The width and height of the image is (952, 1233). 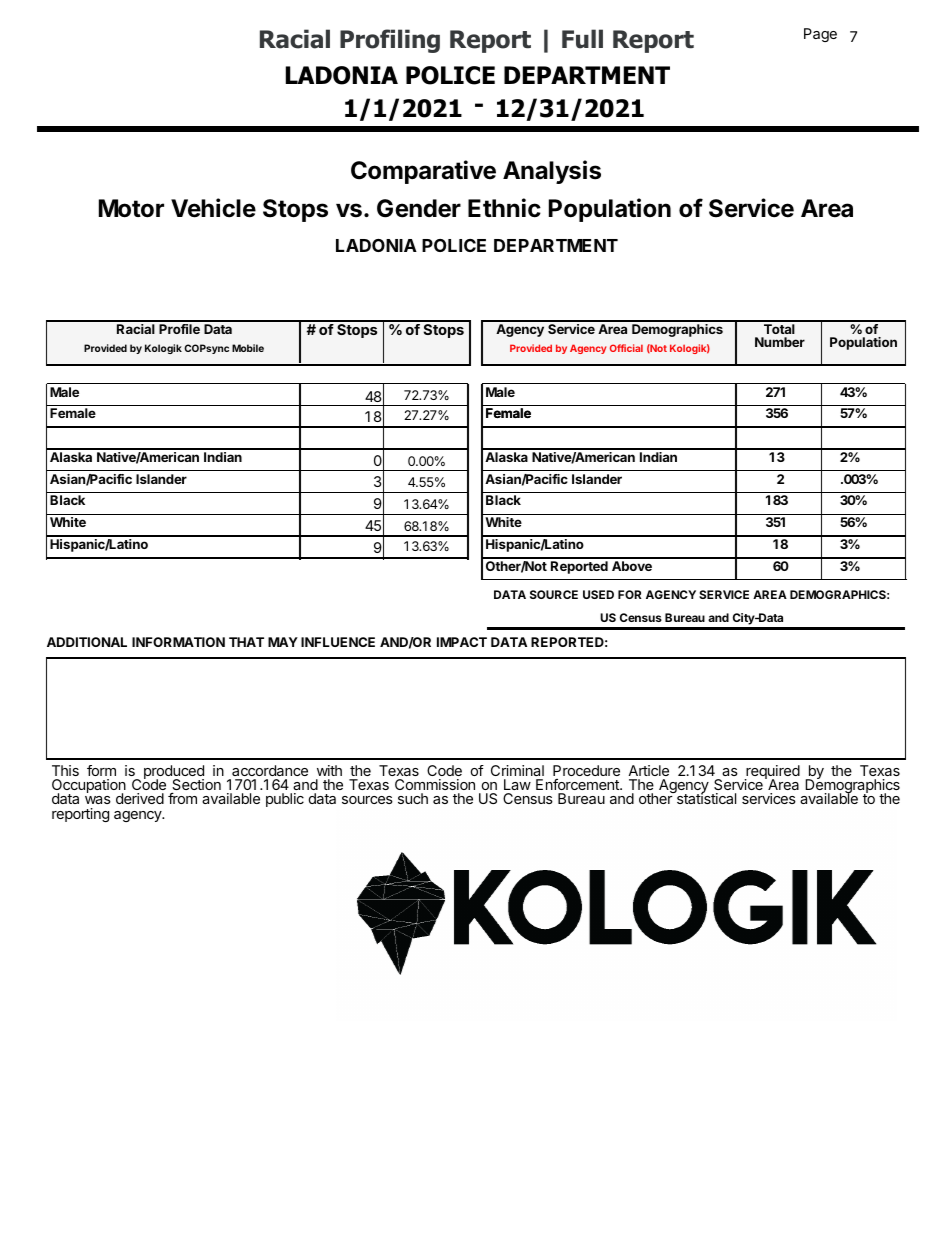 What do you see at coordinates (626, 348) in the image?
I see `Official` at bounding box center [626, 348].
